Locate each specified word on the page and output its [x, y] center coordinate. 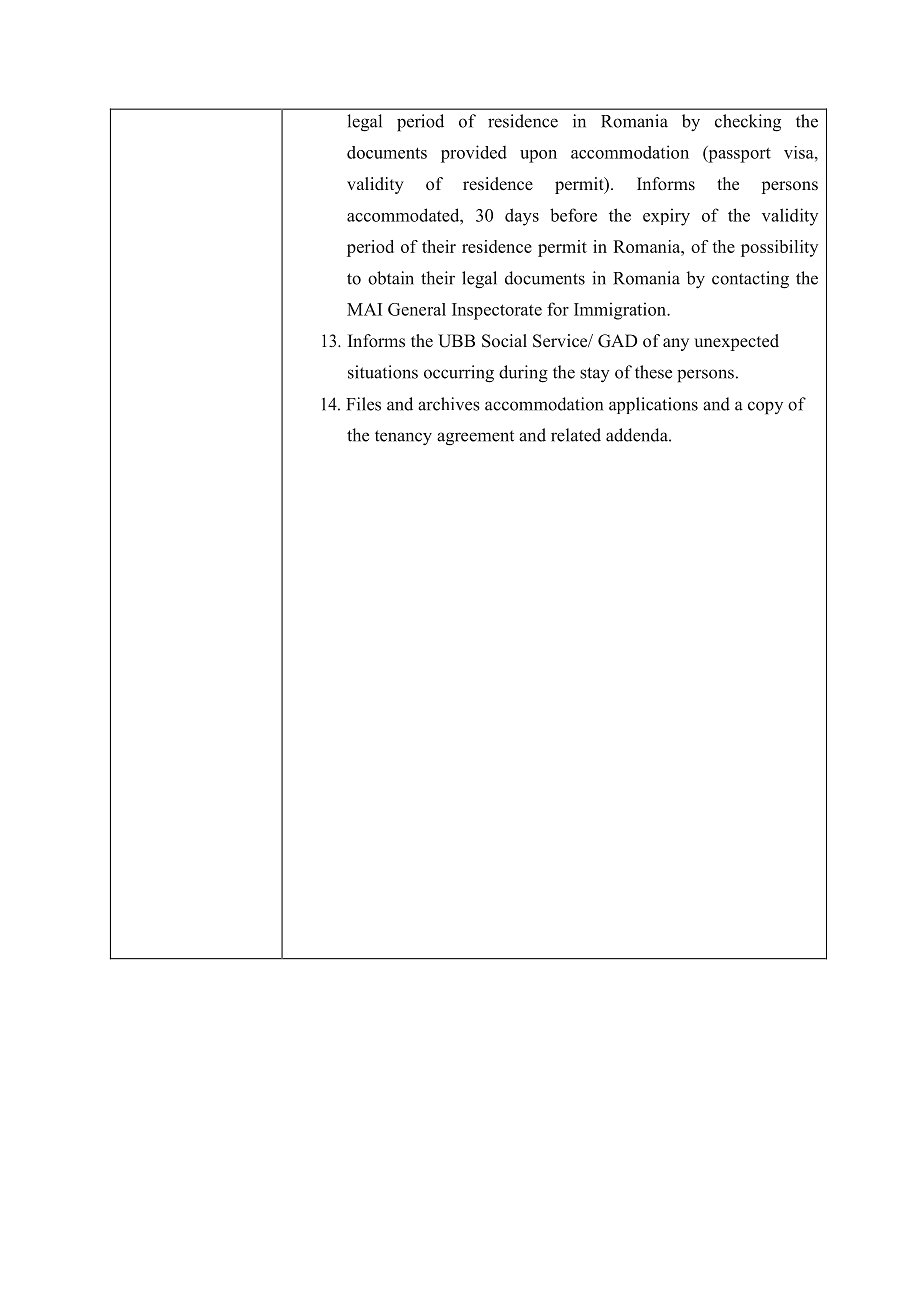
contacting [750, 280]
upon [538, 156]
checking [748, 123]
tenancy [403, 438]
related [576, 435]
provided [474, 154]
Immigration [621, 311]
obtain [391, 278]
